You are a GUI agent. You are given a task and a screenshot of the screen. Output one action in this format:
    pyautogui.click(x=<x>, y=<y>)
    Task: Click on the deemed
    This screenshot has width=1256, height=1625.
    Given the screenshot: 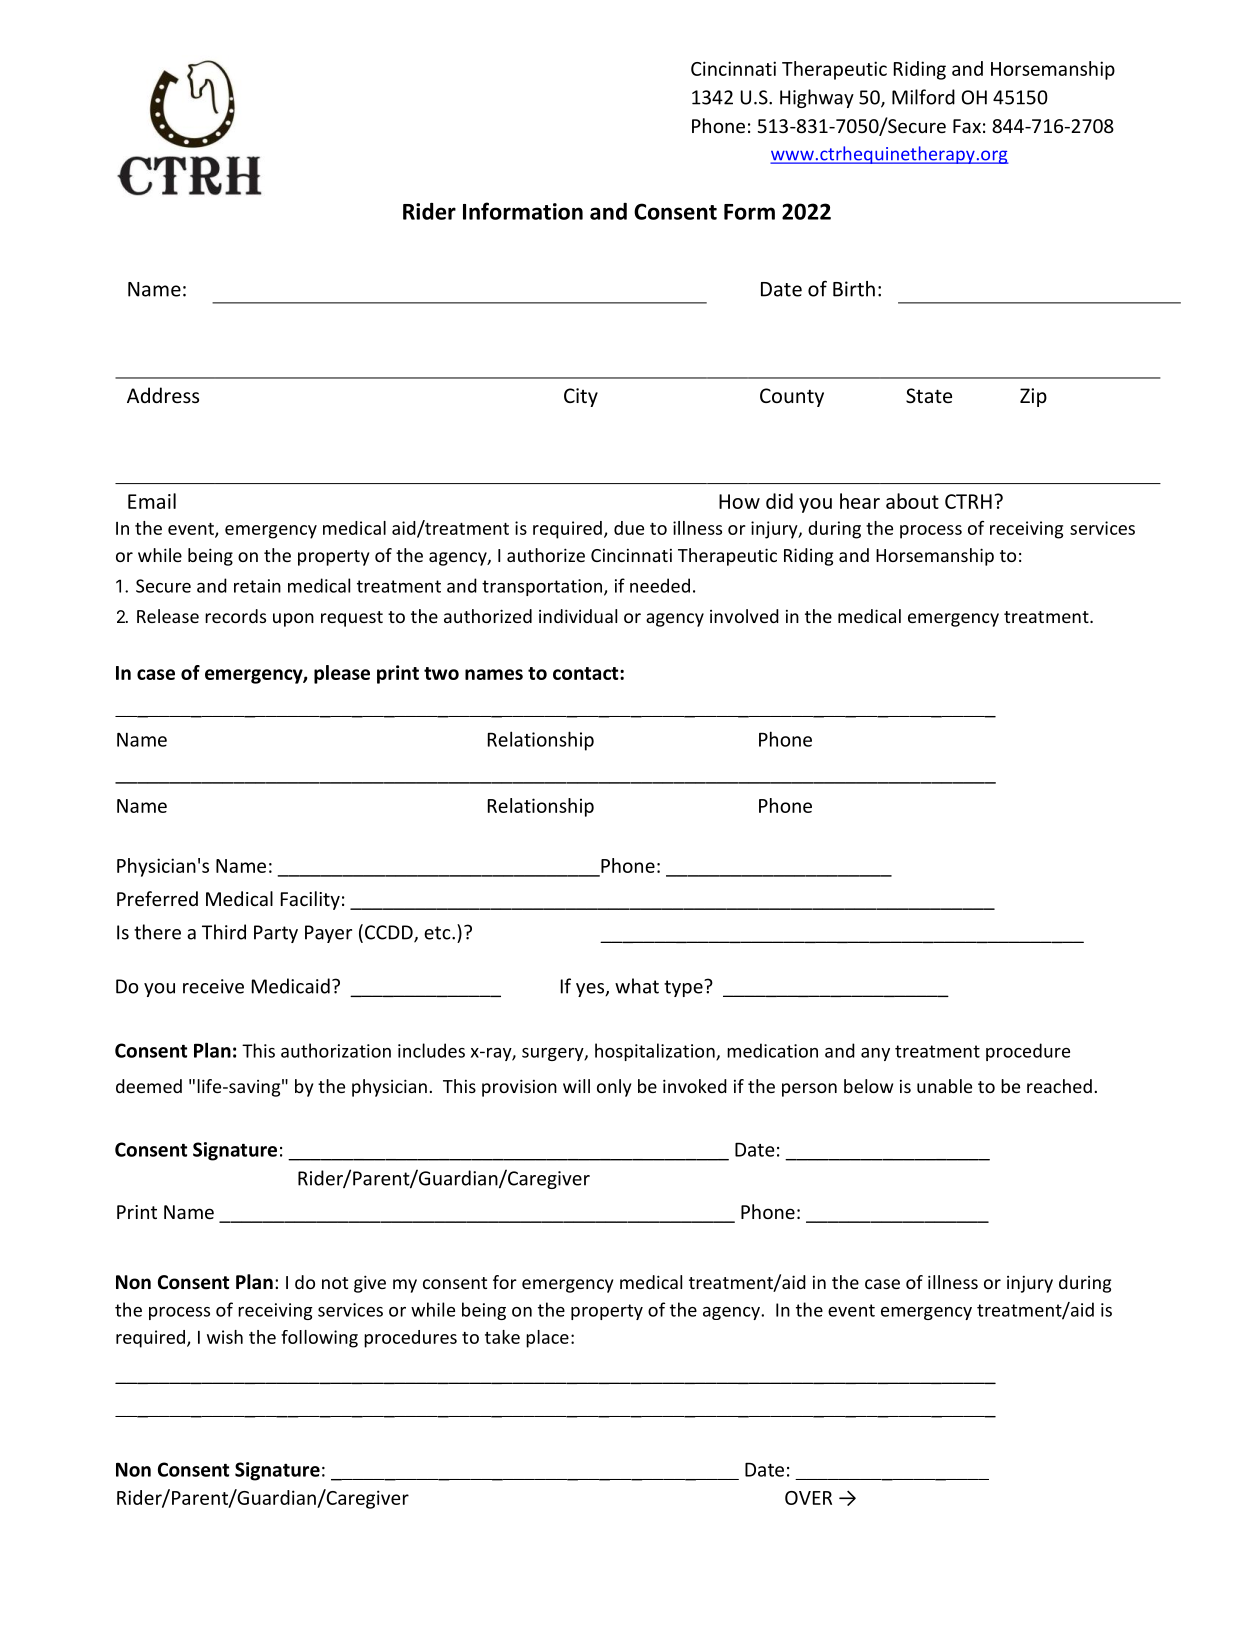 What is the action you would take?
    pyautogui.click(x=149, y=1086)
